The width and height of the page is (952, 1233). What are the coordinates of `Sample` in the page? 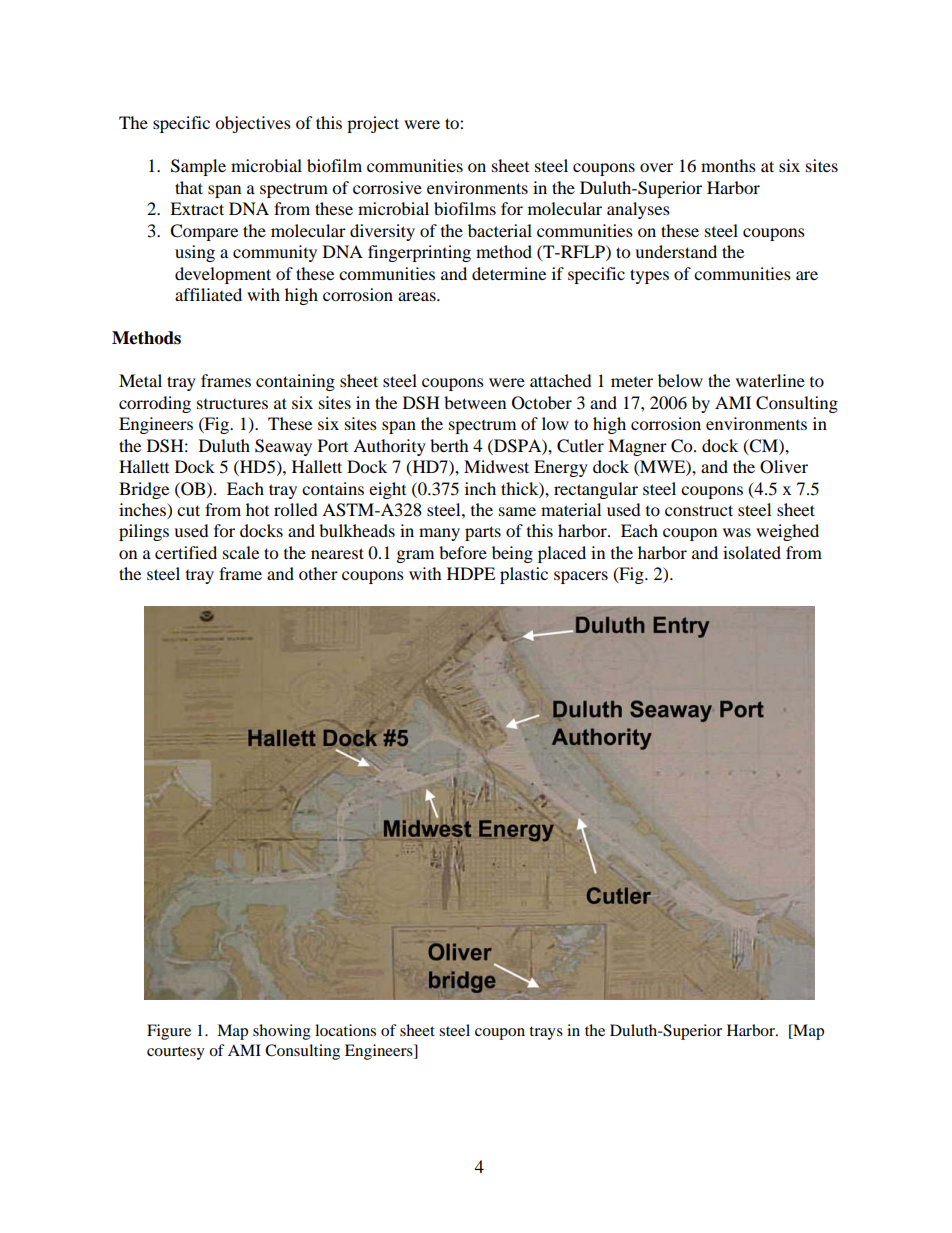 It's located at (198, 167).
